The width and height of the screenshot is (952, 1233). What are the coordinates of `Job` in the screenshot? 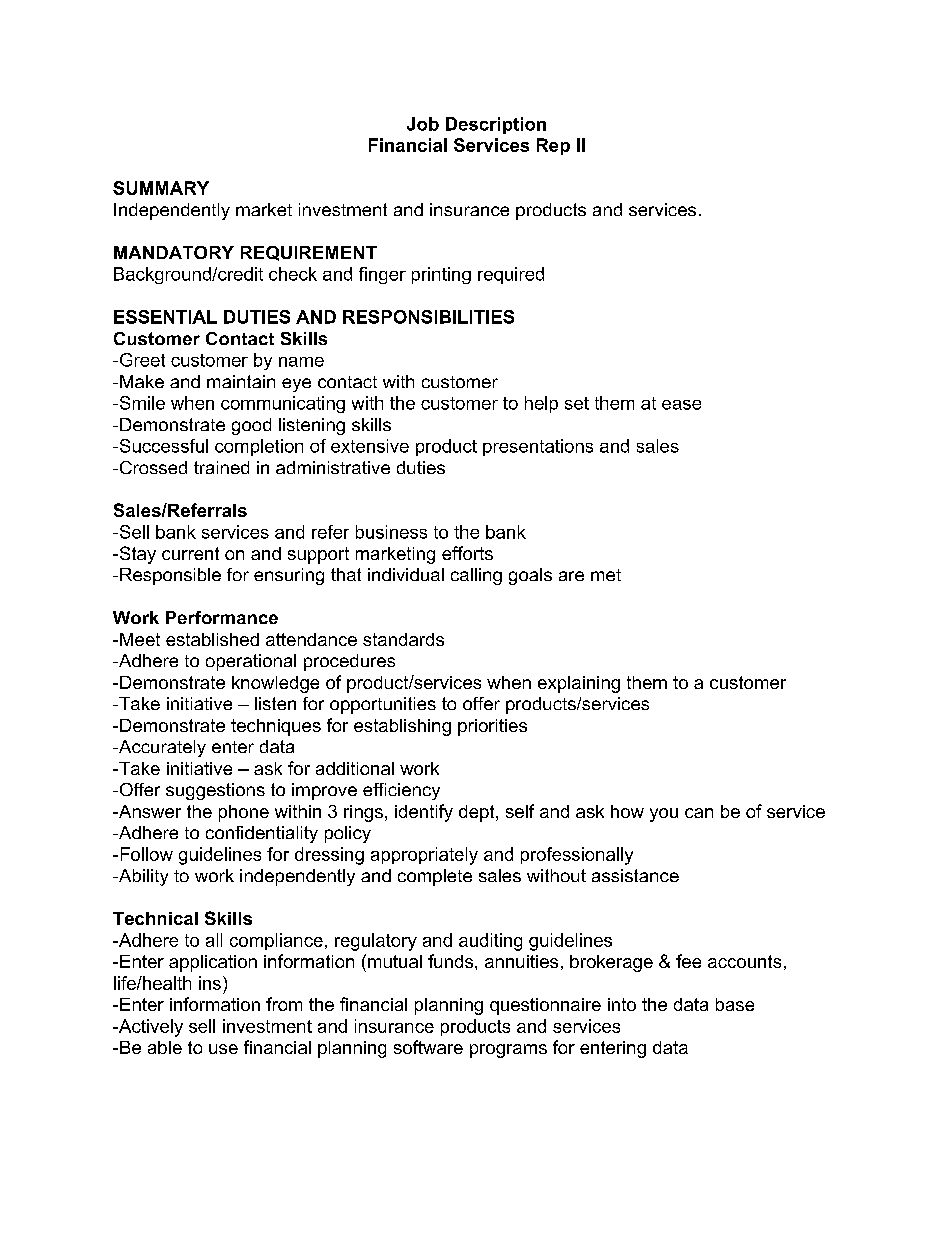 It's located at (423, 124).
